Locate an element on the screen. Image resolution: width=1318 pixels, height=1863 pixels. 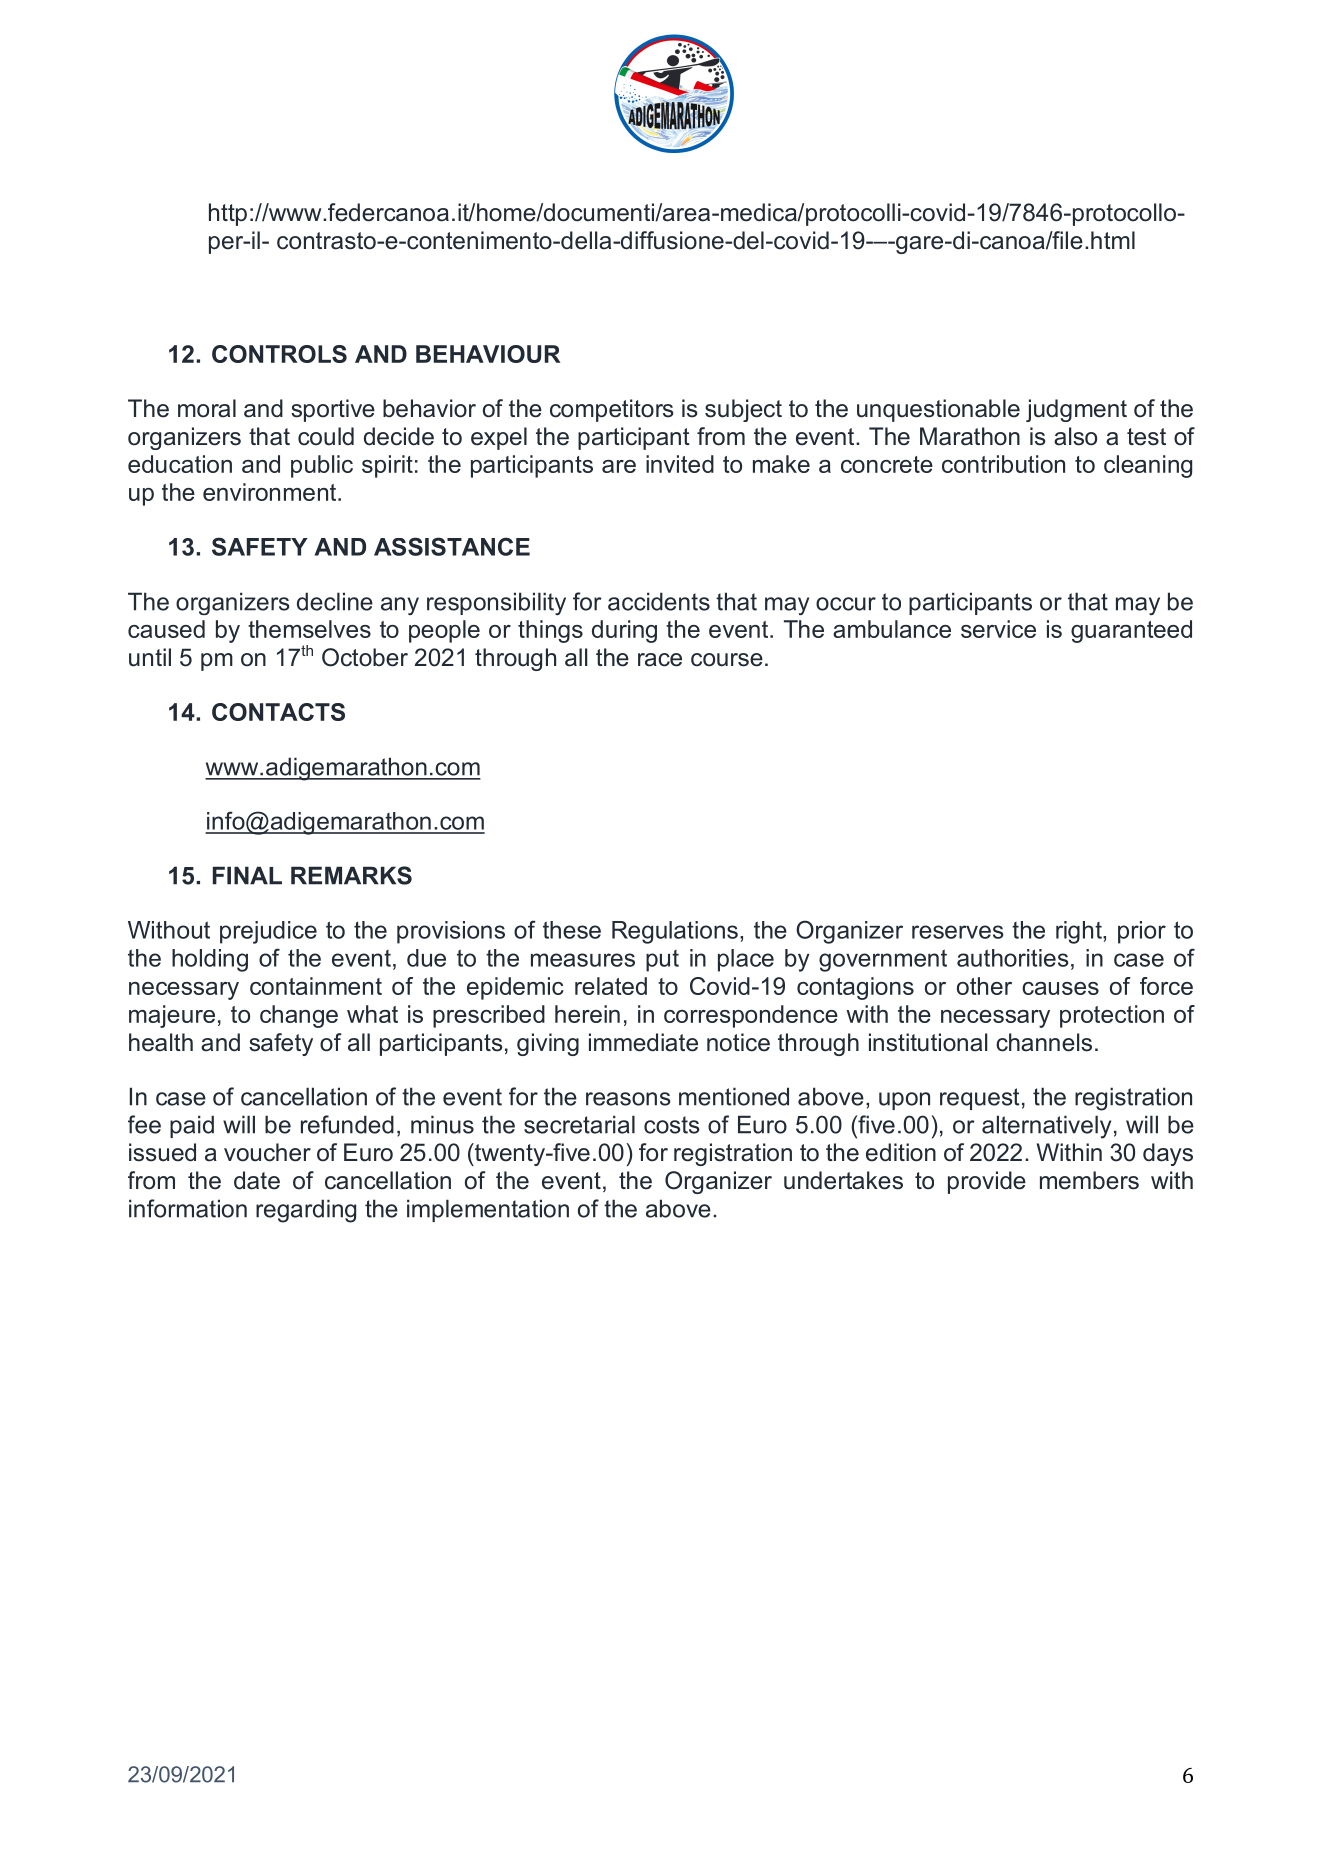
competitors is located at coordinates (612, 410).
